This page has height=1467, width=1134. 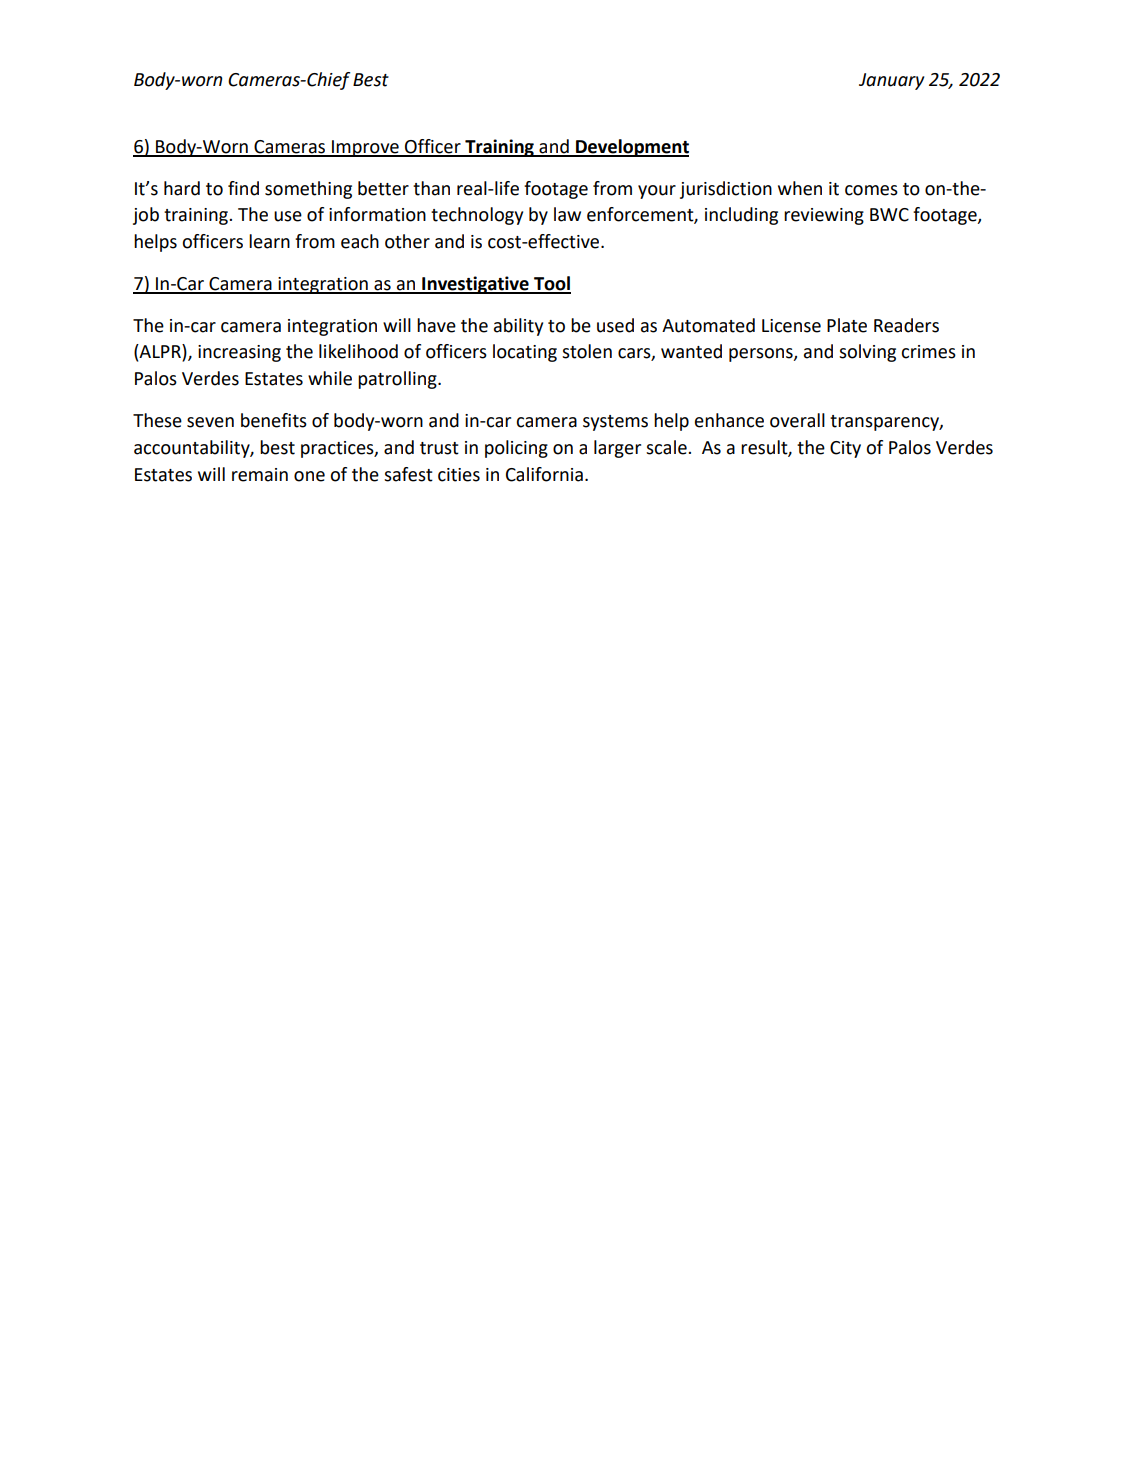 I want to click on remain, so click(x=260, y=475).
